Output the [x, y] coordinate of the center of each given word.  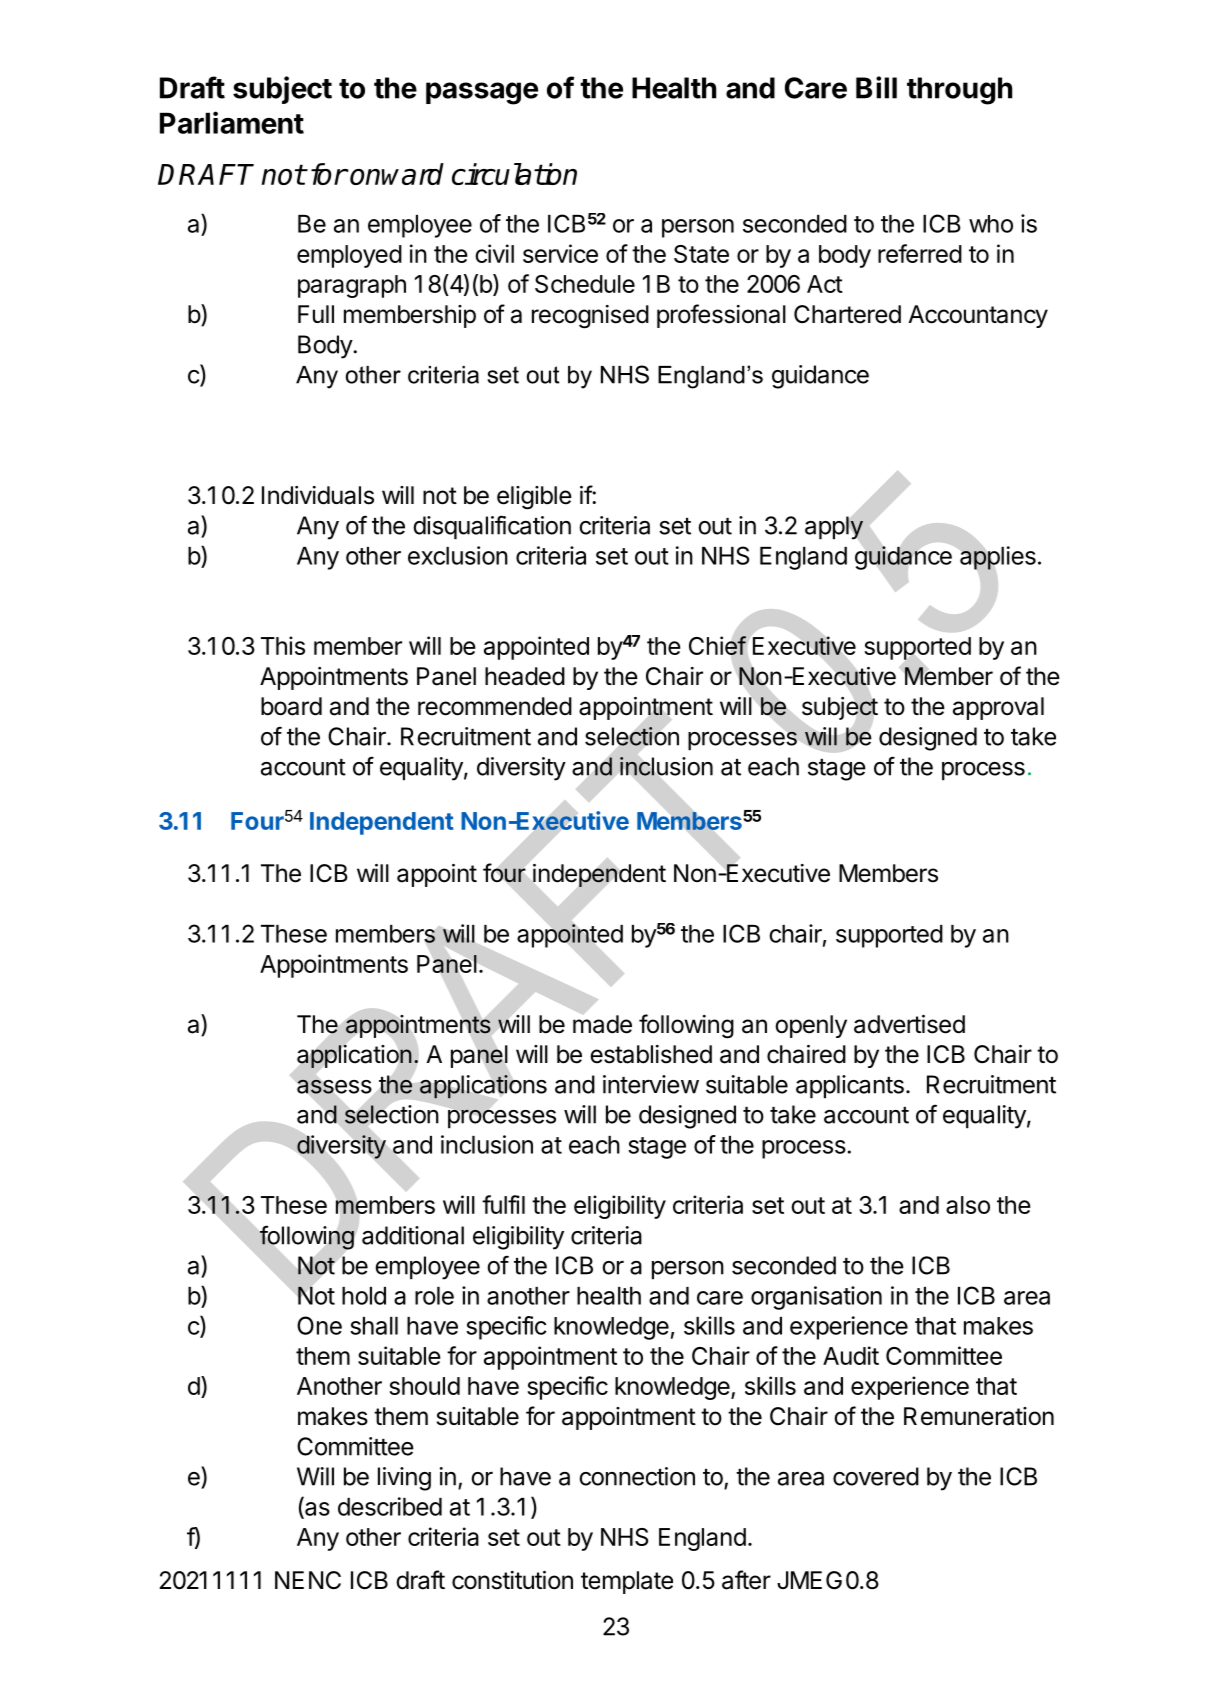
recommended [495, 706]
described [390, 1506]
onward [397, 174]
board [291, 706]
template [627, 1582]
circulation [514, 174]
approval [998, 708]
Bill [876, 87]
